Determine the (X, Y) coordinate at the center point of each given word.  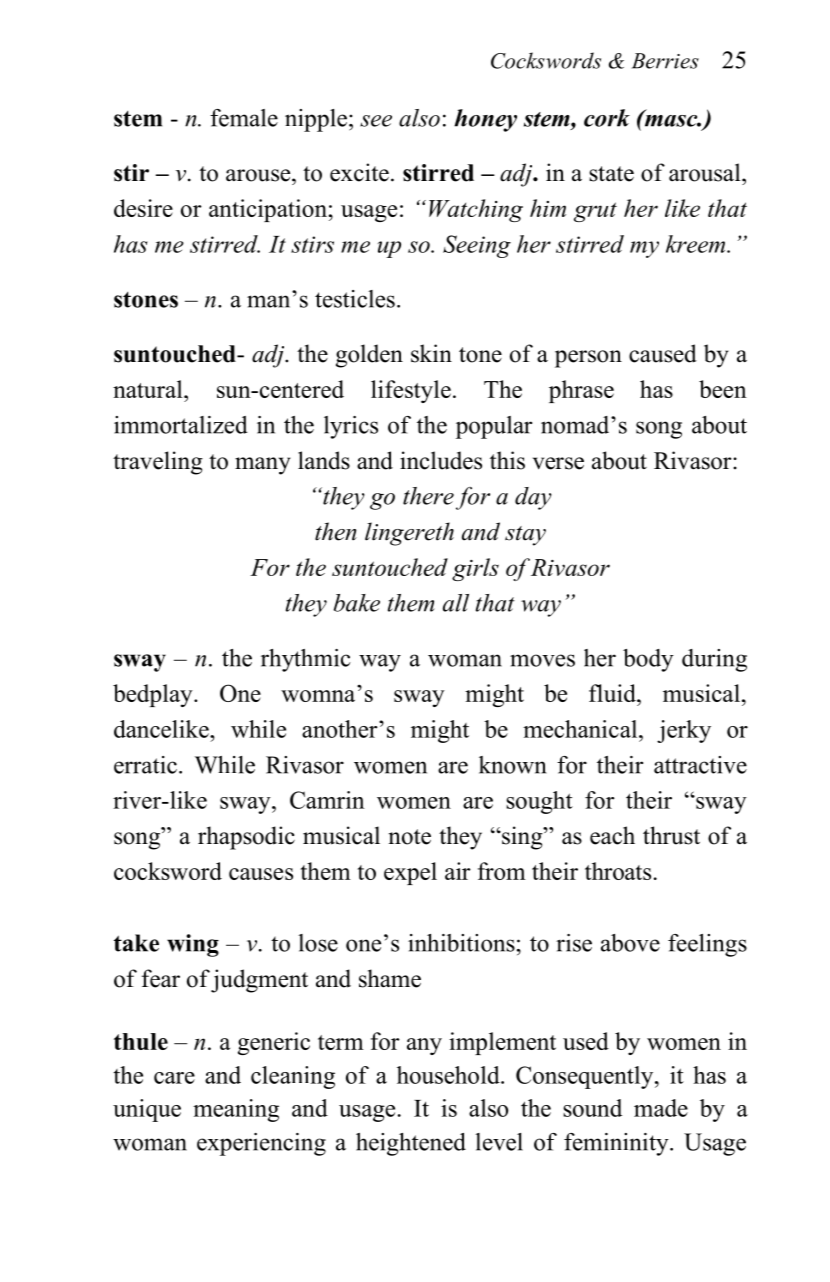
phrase (581, 391)
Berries (665, 61)
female (244, 118)
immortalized (181, 425)
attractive (700, 765)
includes (441, 460)
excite (359, 172)
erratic (145, 765)
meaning (236, 1110)
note (410, 837)
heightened (411, 1144)
